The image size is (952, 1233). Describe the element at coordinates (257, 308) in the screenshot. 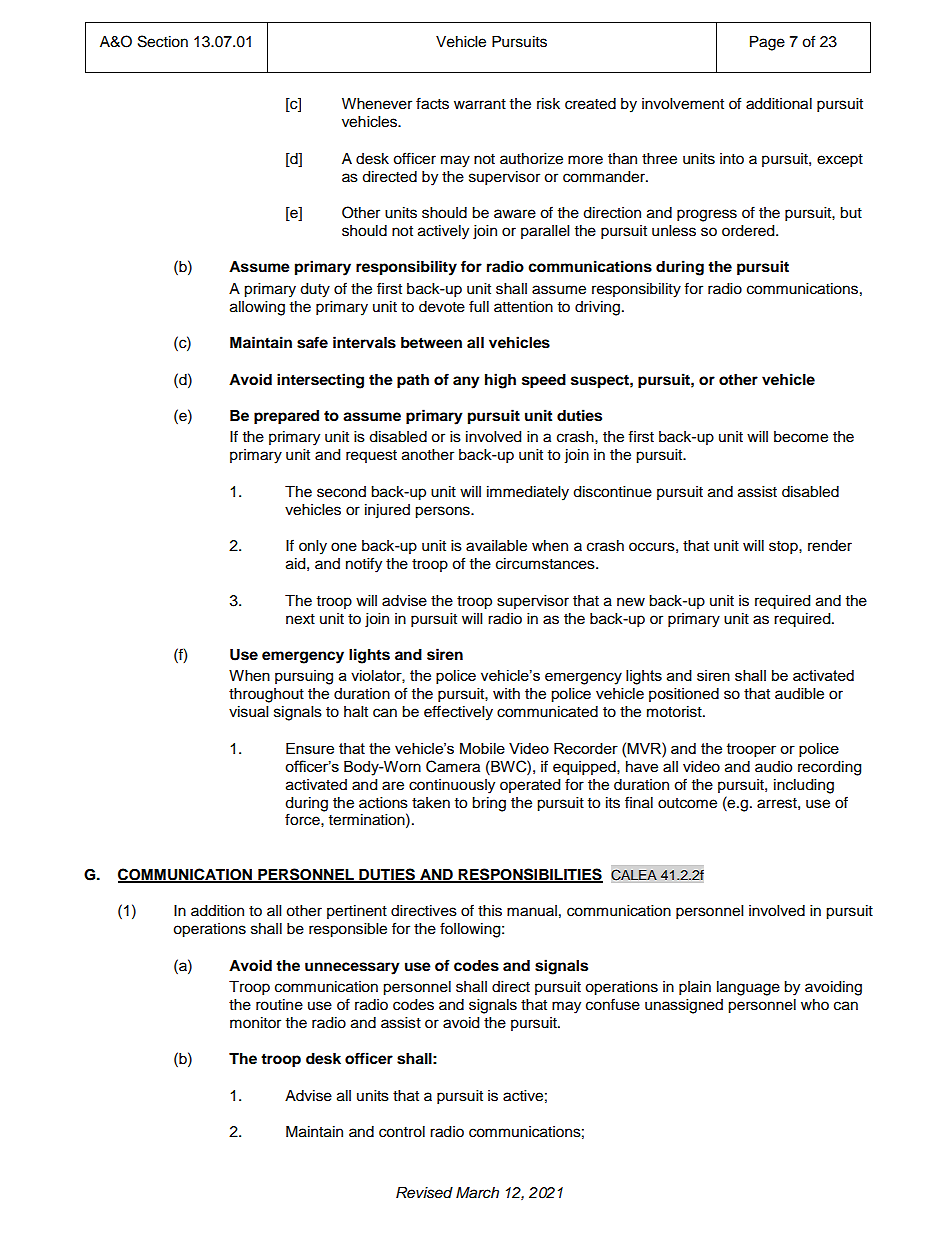

I see `allowing` at that location.
